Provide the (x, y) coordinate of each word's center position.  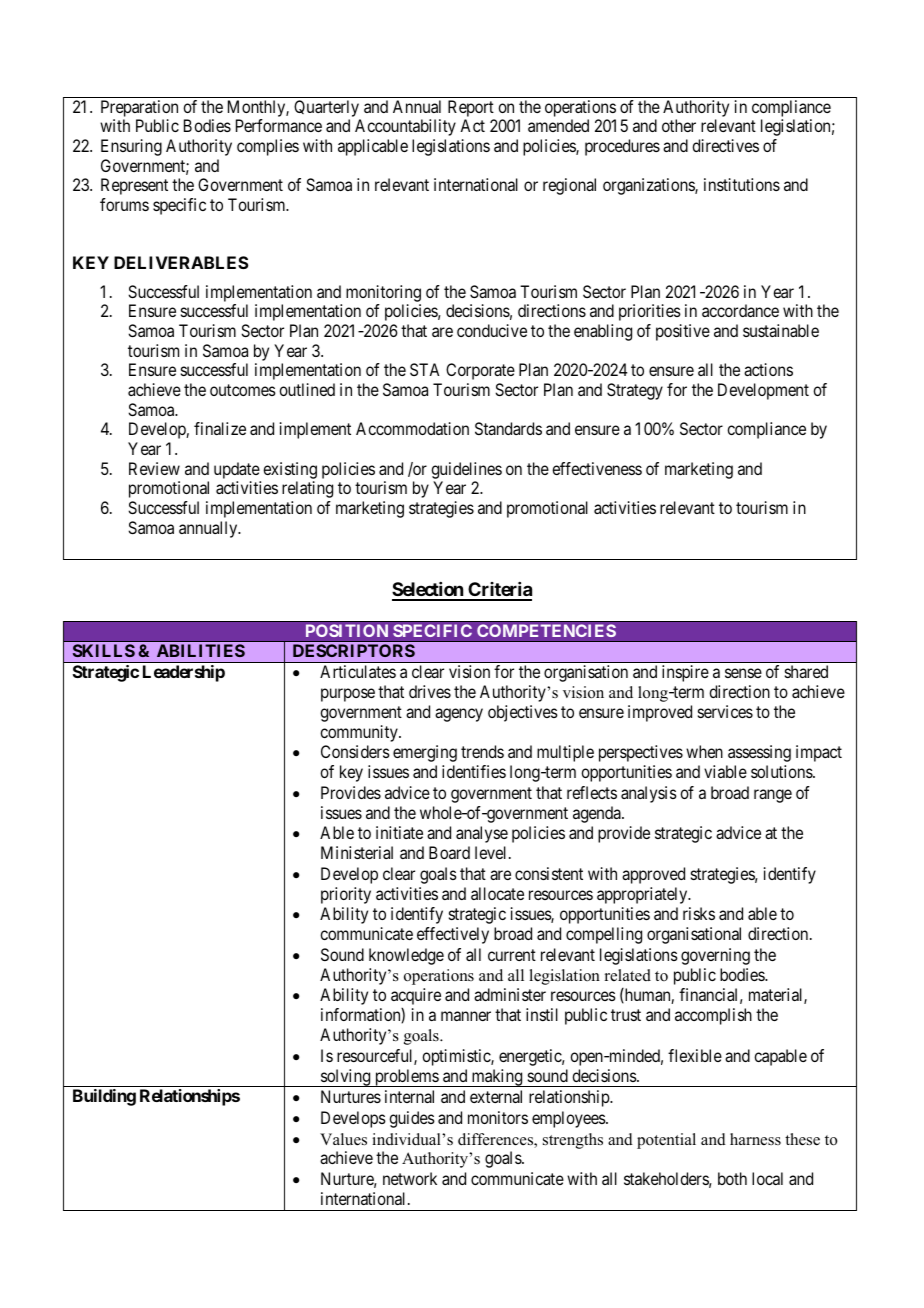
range (773, 796)
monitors (498, 1117)
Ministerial (357, 852)
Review (154, 468)
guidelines (466, 470)
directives (725, 145)
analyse (482, 834)
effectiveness (597, 468)
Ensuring (131, 147)
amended (558, 125)
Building (104, 1097)
